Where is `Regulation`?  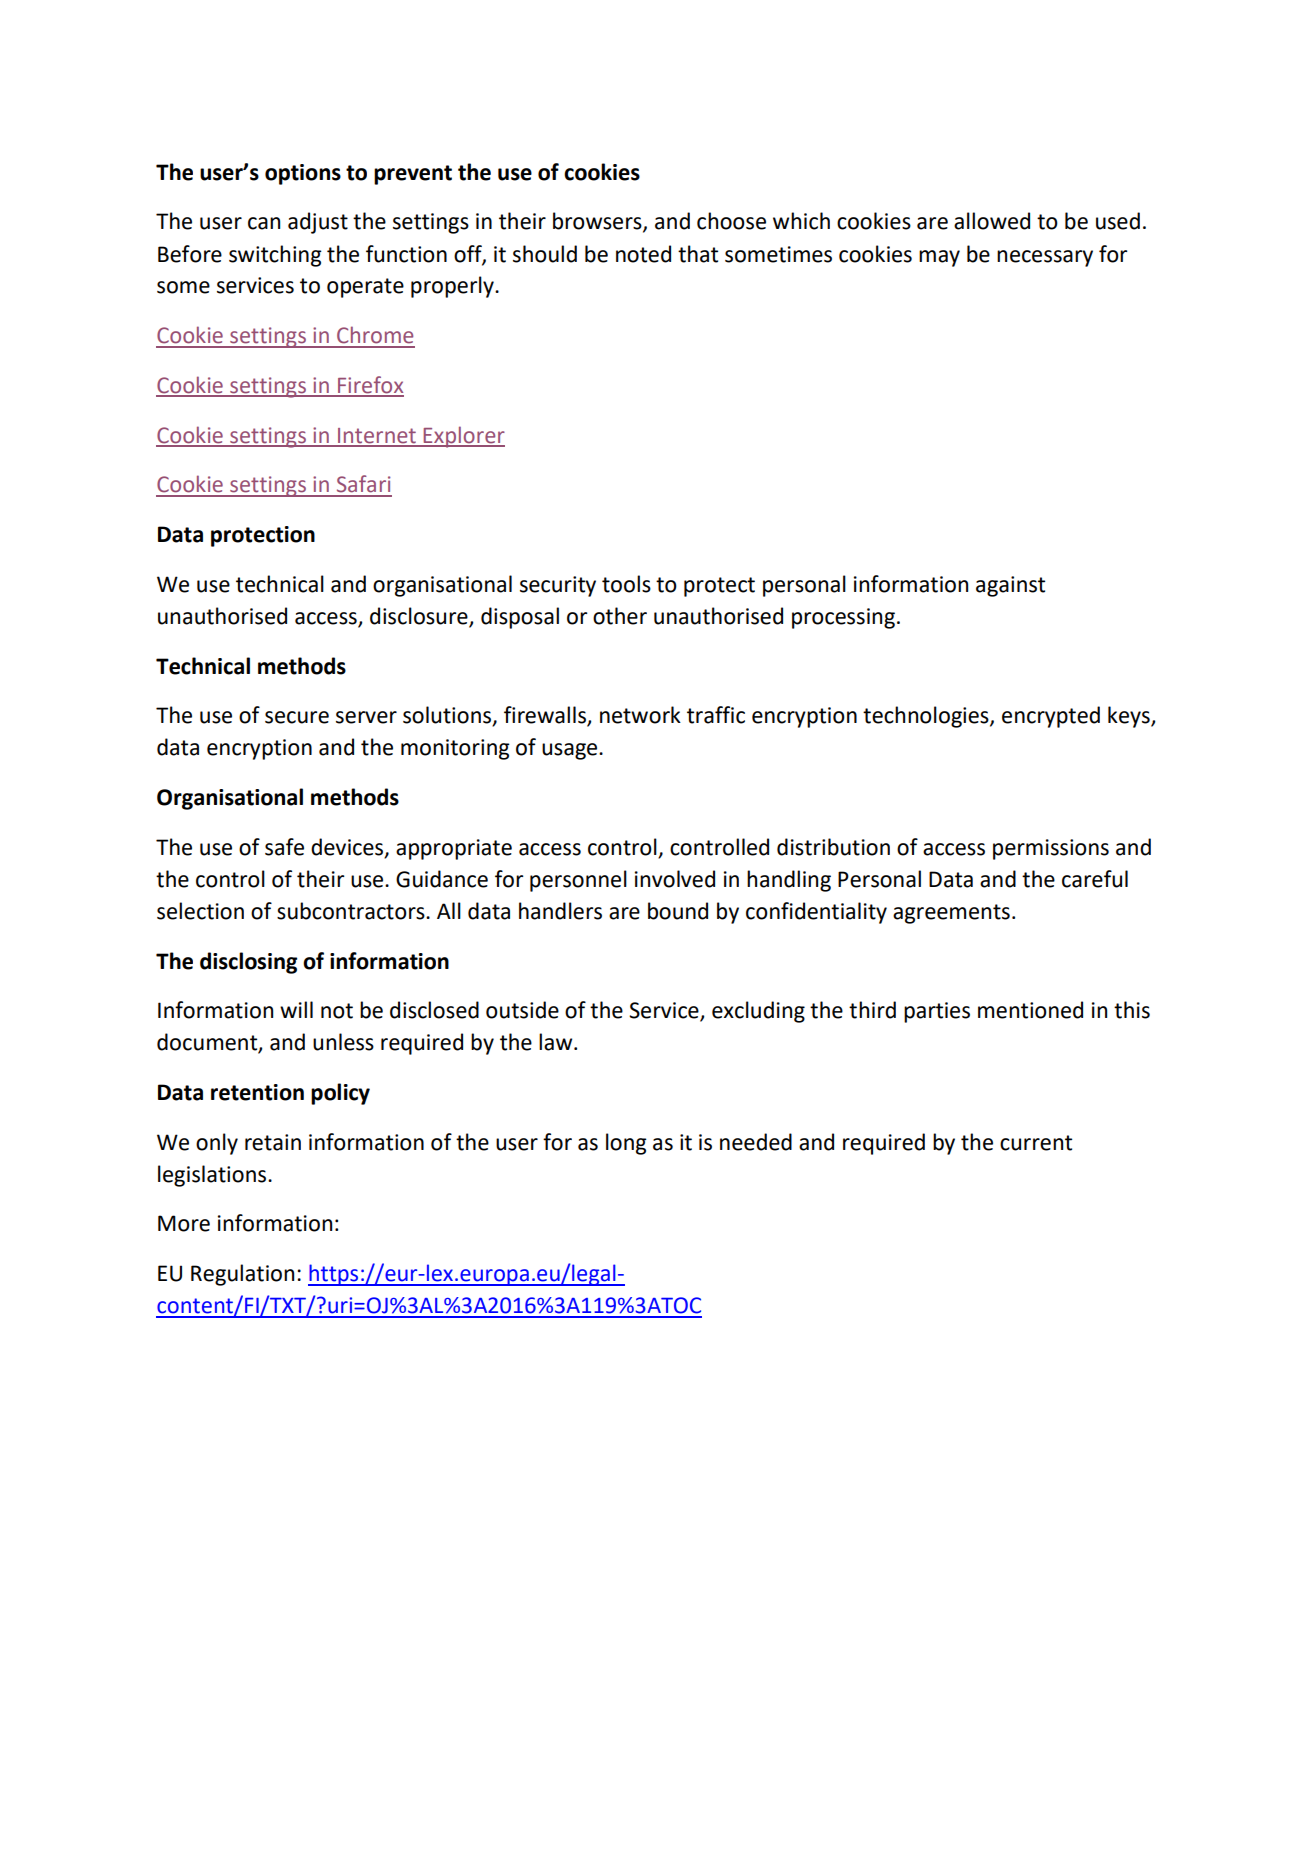
Regulation is located at coordinates (242, 1275).
